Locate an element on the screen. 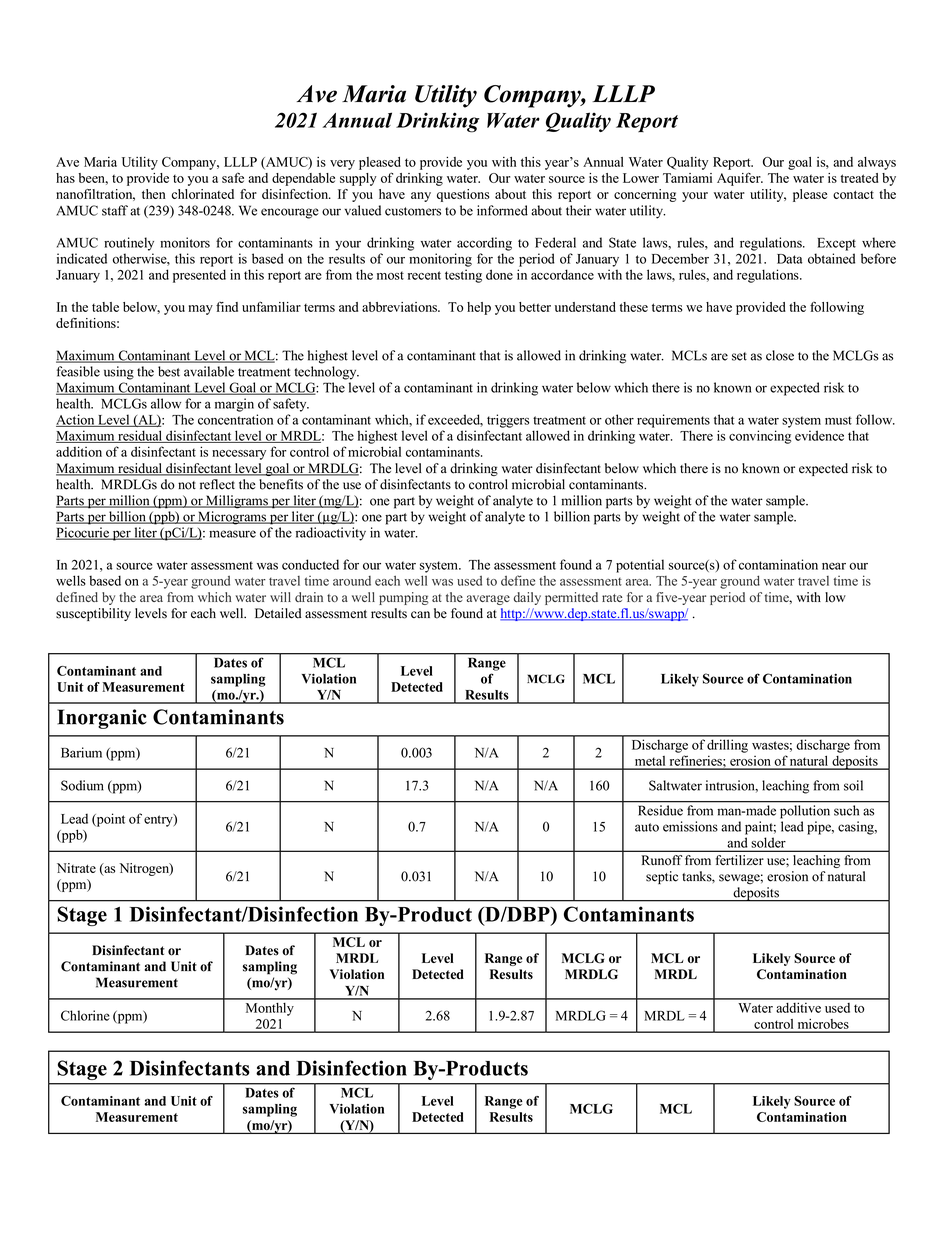 This screenshot has height=1233, width=952. fertilizer is located at coordinates (740, 860).
